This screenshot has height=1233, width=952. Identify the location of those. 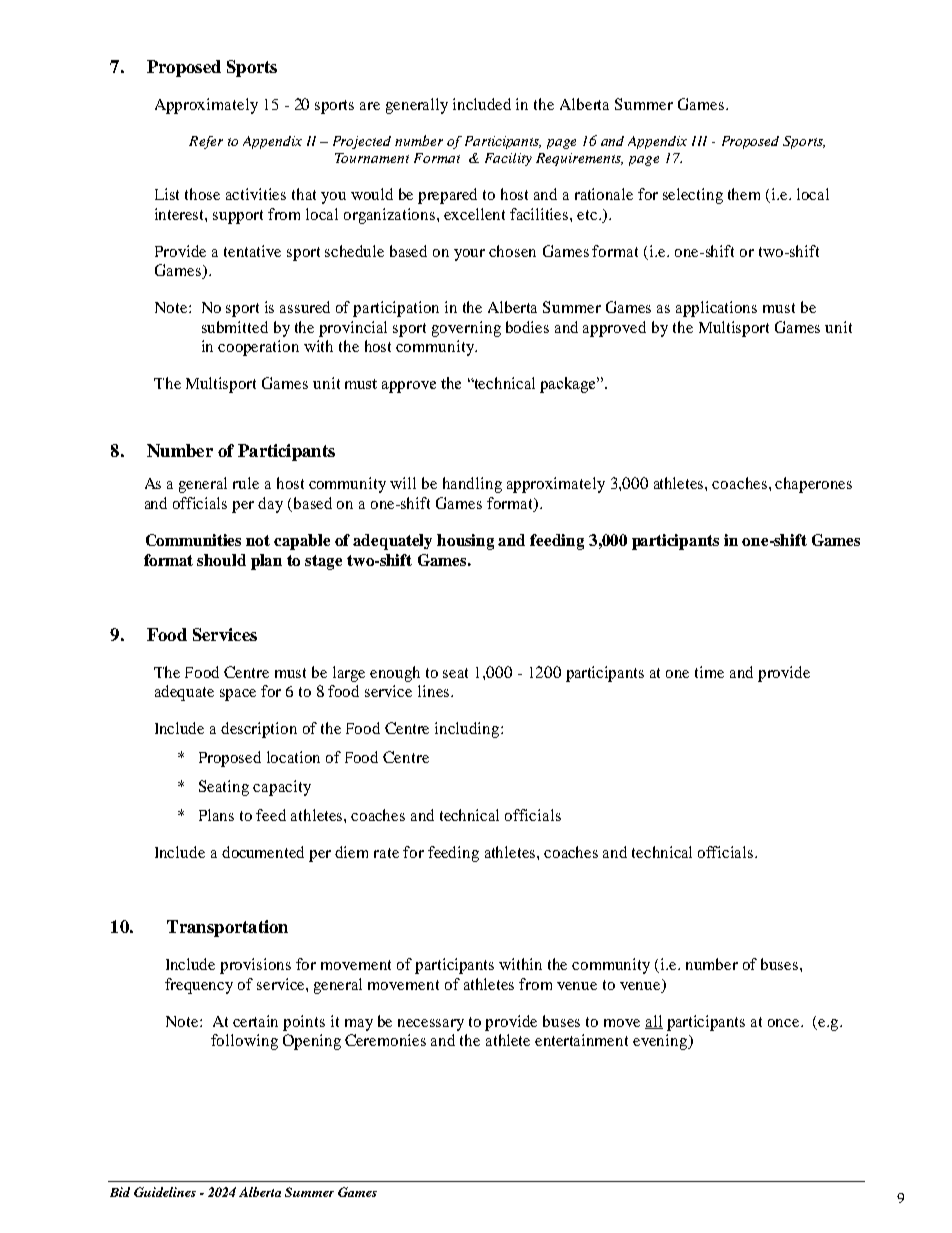
(202, 194).
